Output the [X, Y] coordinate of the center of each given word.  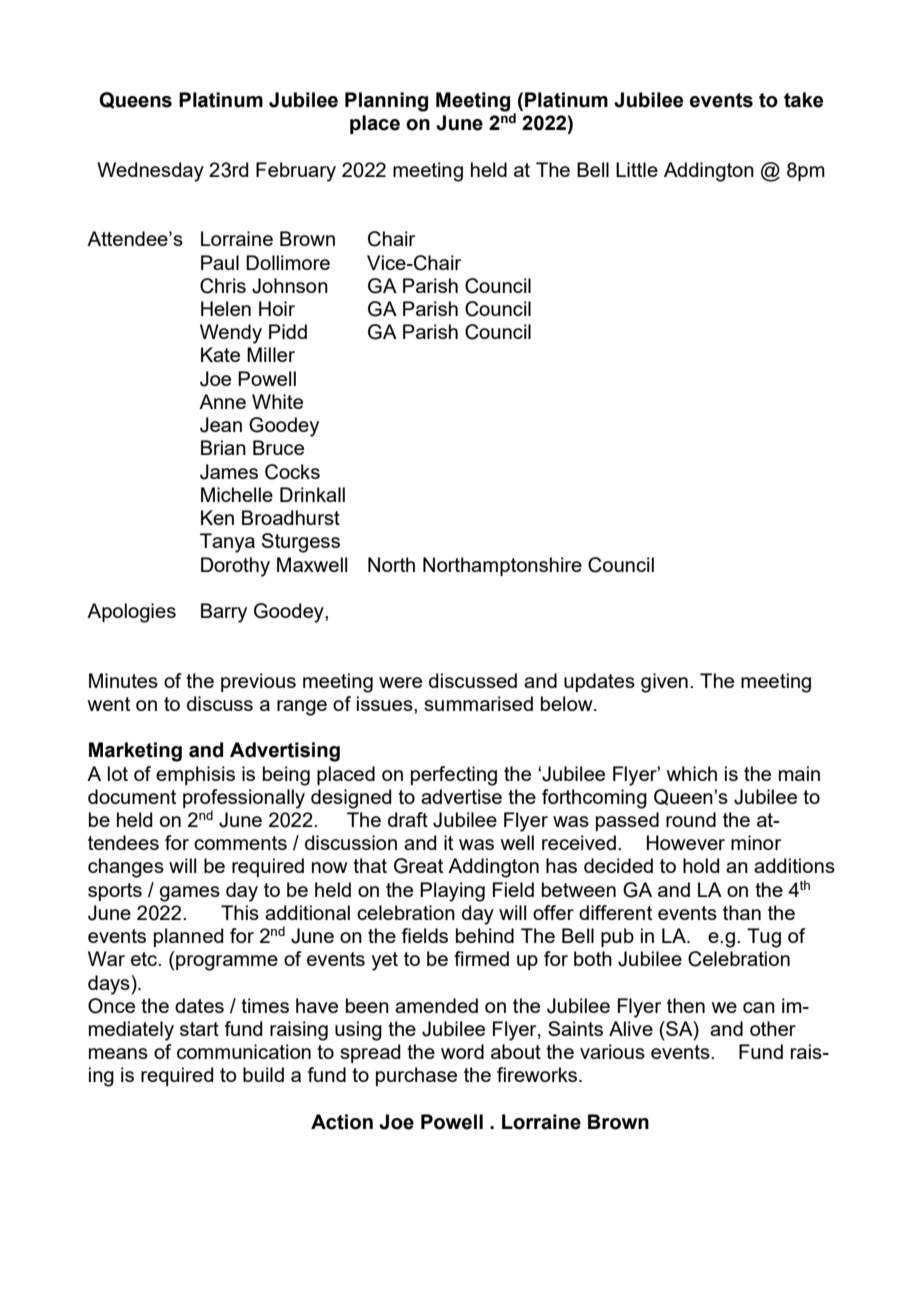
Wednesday [150, 172]
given [664, 683]
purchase [416, 1076]
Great [418, 866]
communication [244, 1051]
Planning [386, 102]
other [773, 1028]
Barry [224, 613]
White [277, 401]
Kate [220, 354]
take [803, 100]
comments [240, 843]
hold [701, 865]
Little [637, 169]
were [400, 682]
